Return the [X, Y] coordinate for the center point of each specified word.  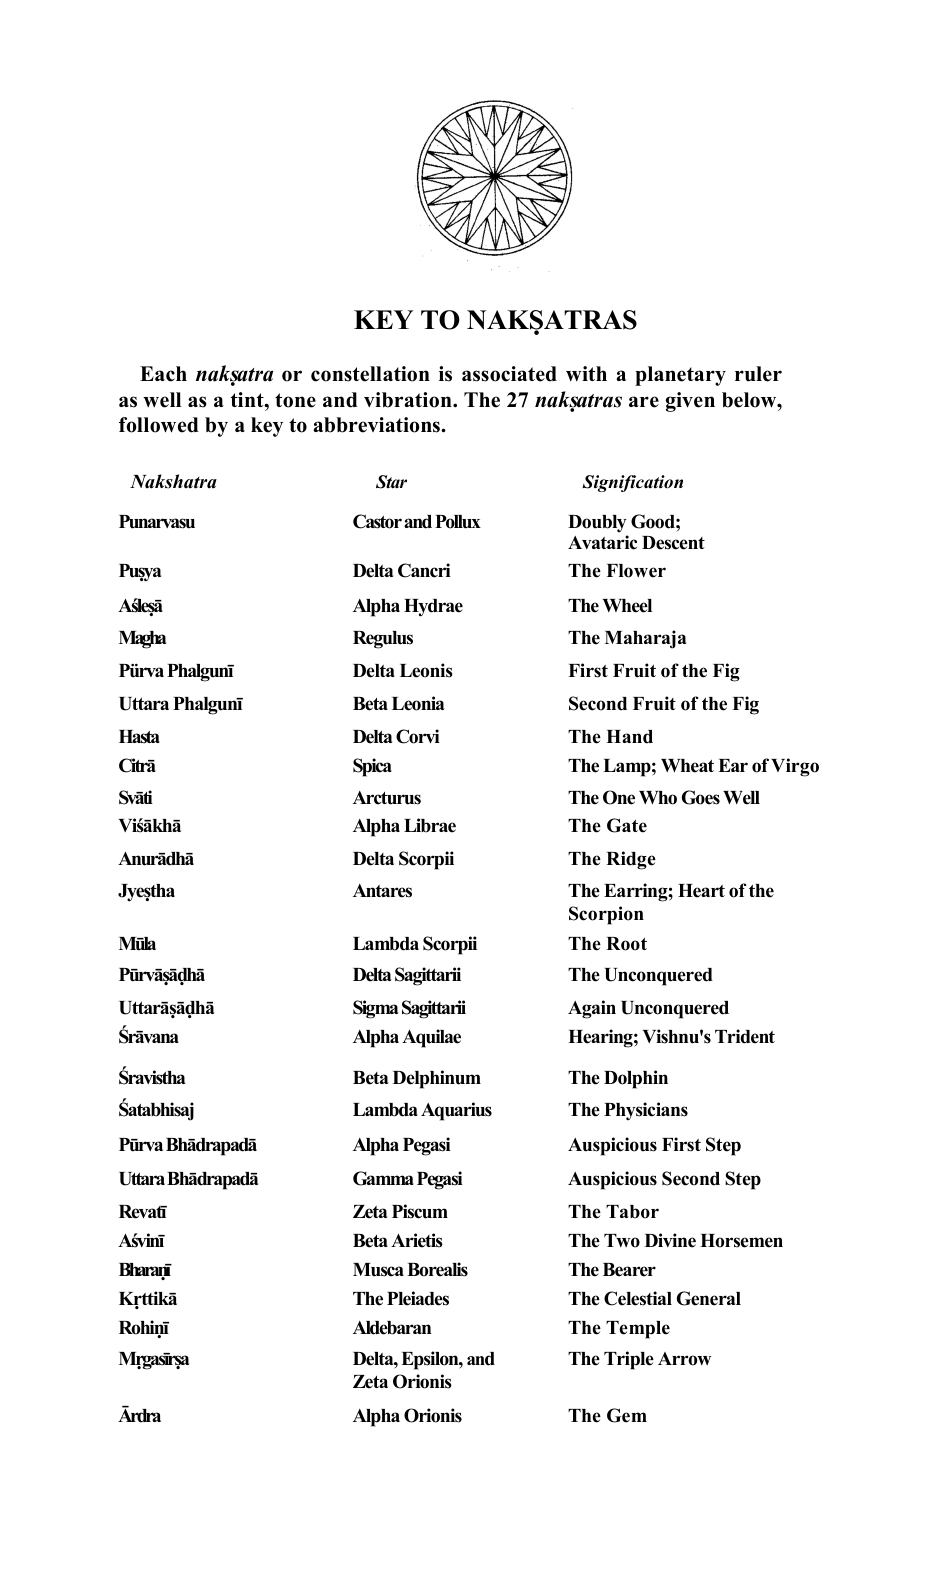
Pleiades [418, 1298]
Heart [701, 891]
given [690, 402]
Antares [382, 891]
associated [509, 374]
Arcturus [387, 798]
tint [248, 399]
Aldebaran [392, 1328]
